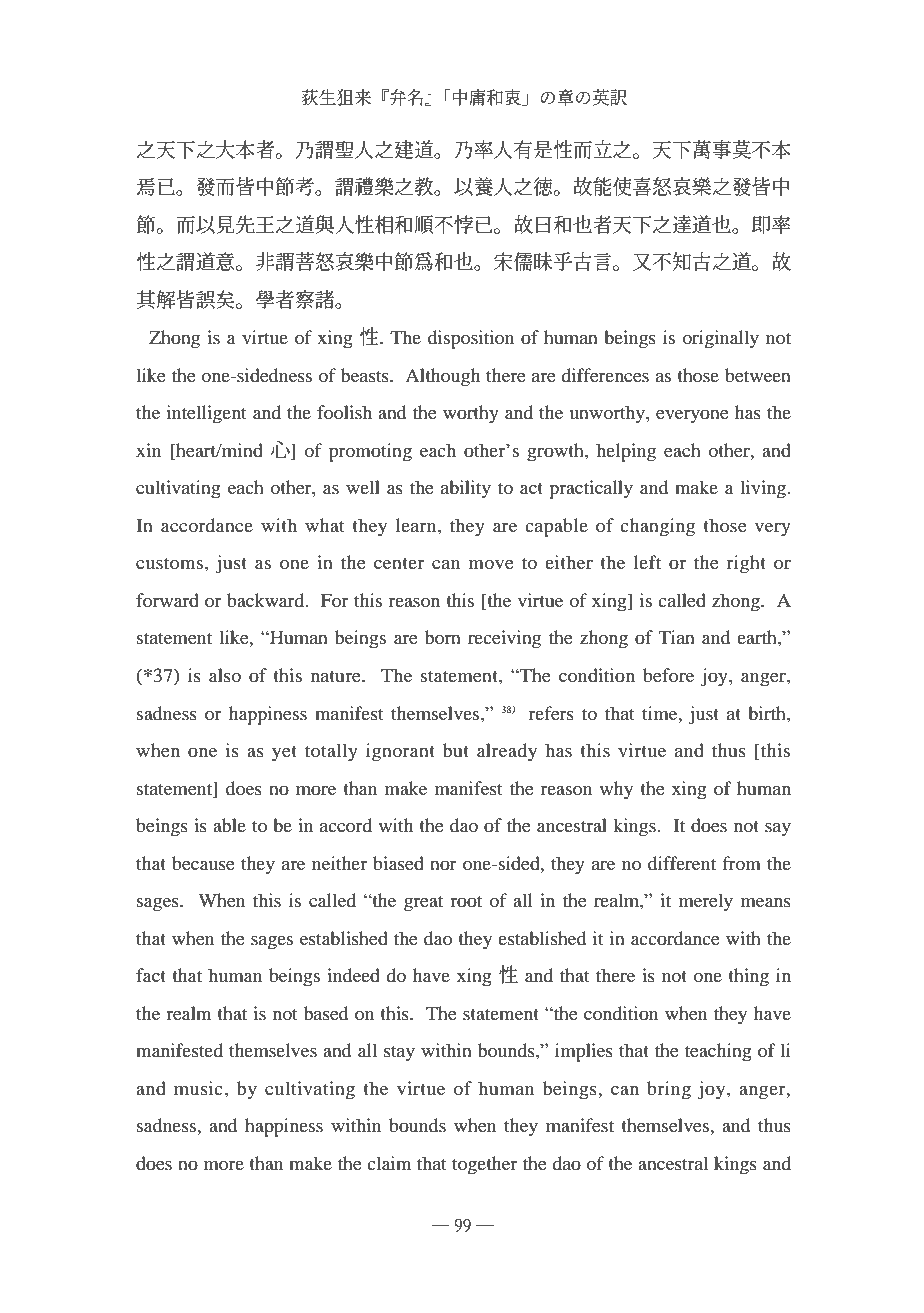 The width and height of the page is (924, 1313). I want to click on time, so click(661, 713).
